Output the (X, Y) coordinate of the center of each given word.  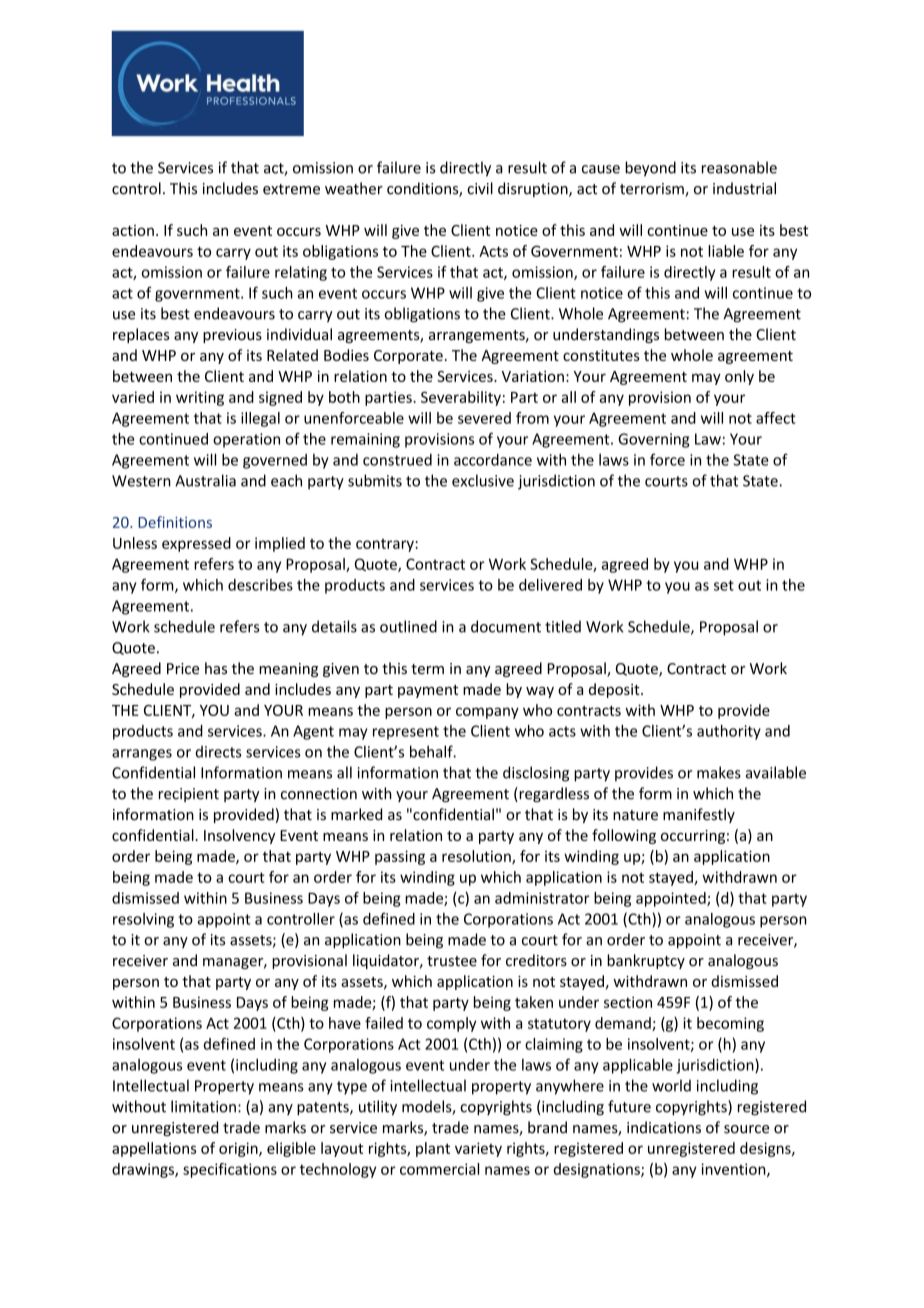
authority (729, 732)
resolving (143, 920)
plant (433, 1149)
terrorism (653, 190)
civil (480, 188)
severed (484, 418)
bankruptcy (646, 961)
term (427, 669)
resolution (477, 857)
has (216, 668)
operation (246, 440)
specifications (230, 1170)
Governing (653, 440)
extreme (291, 189)
